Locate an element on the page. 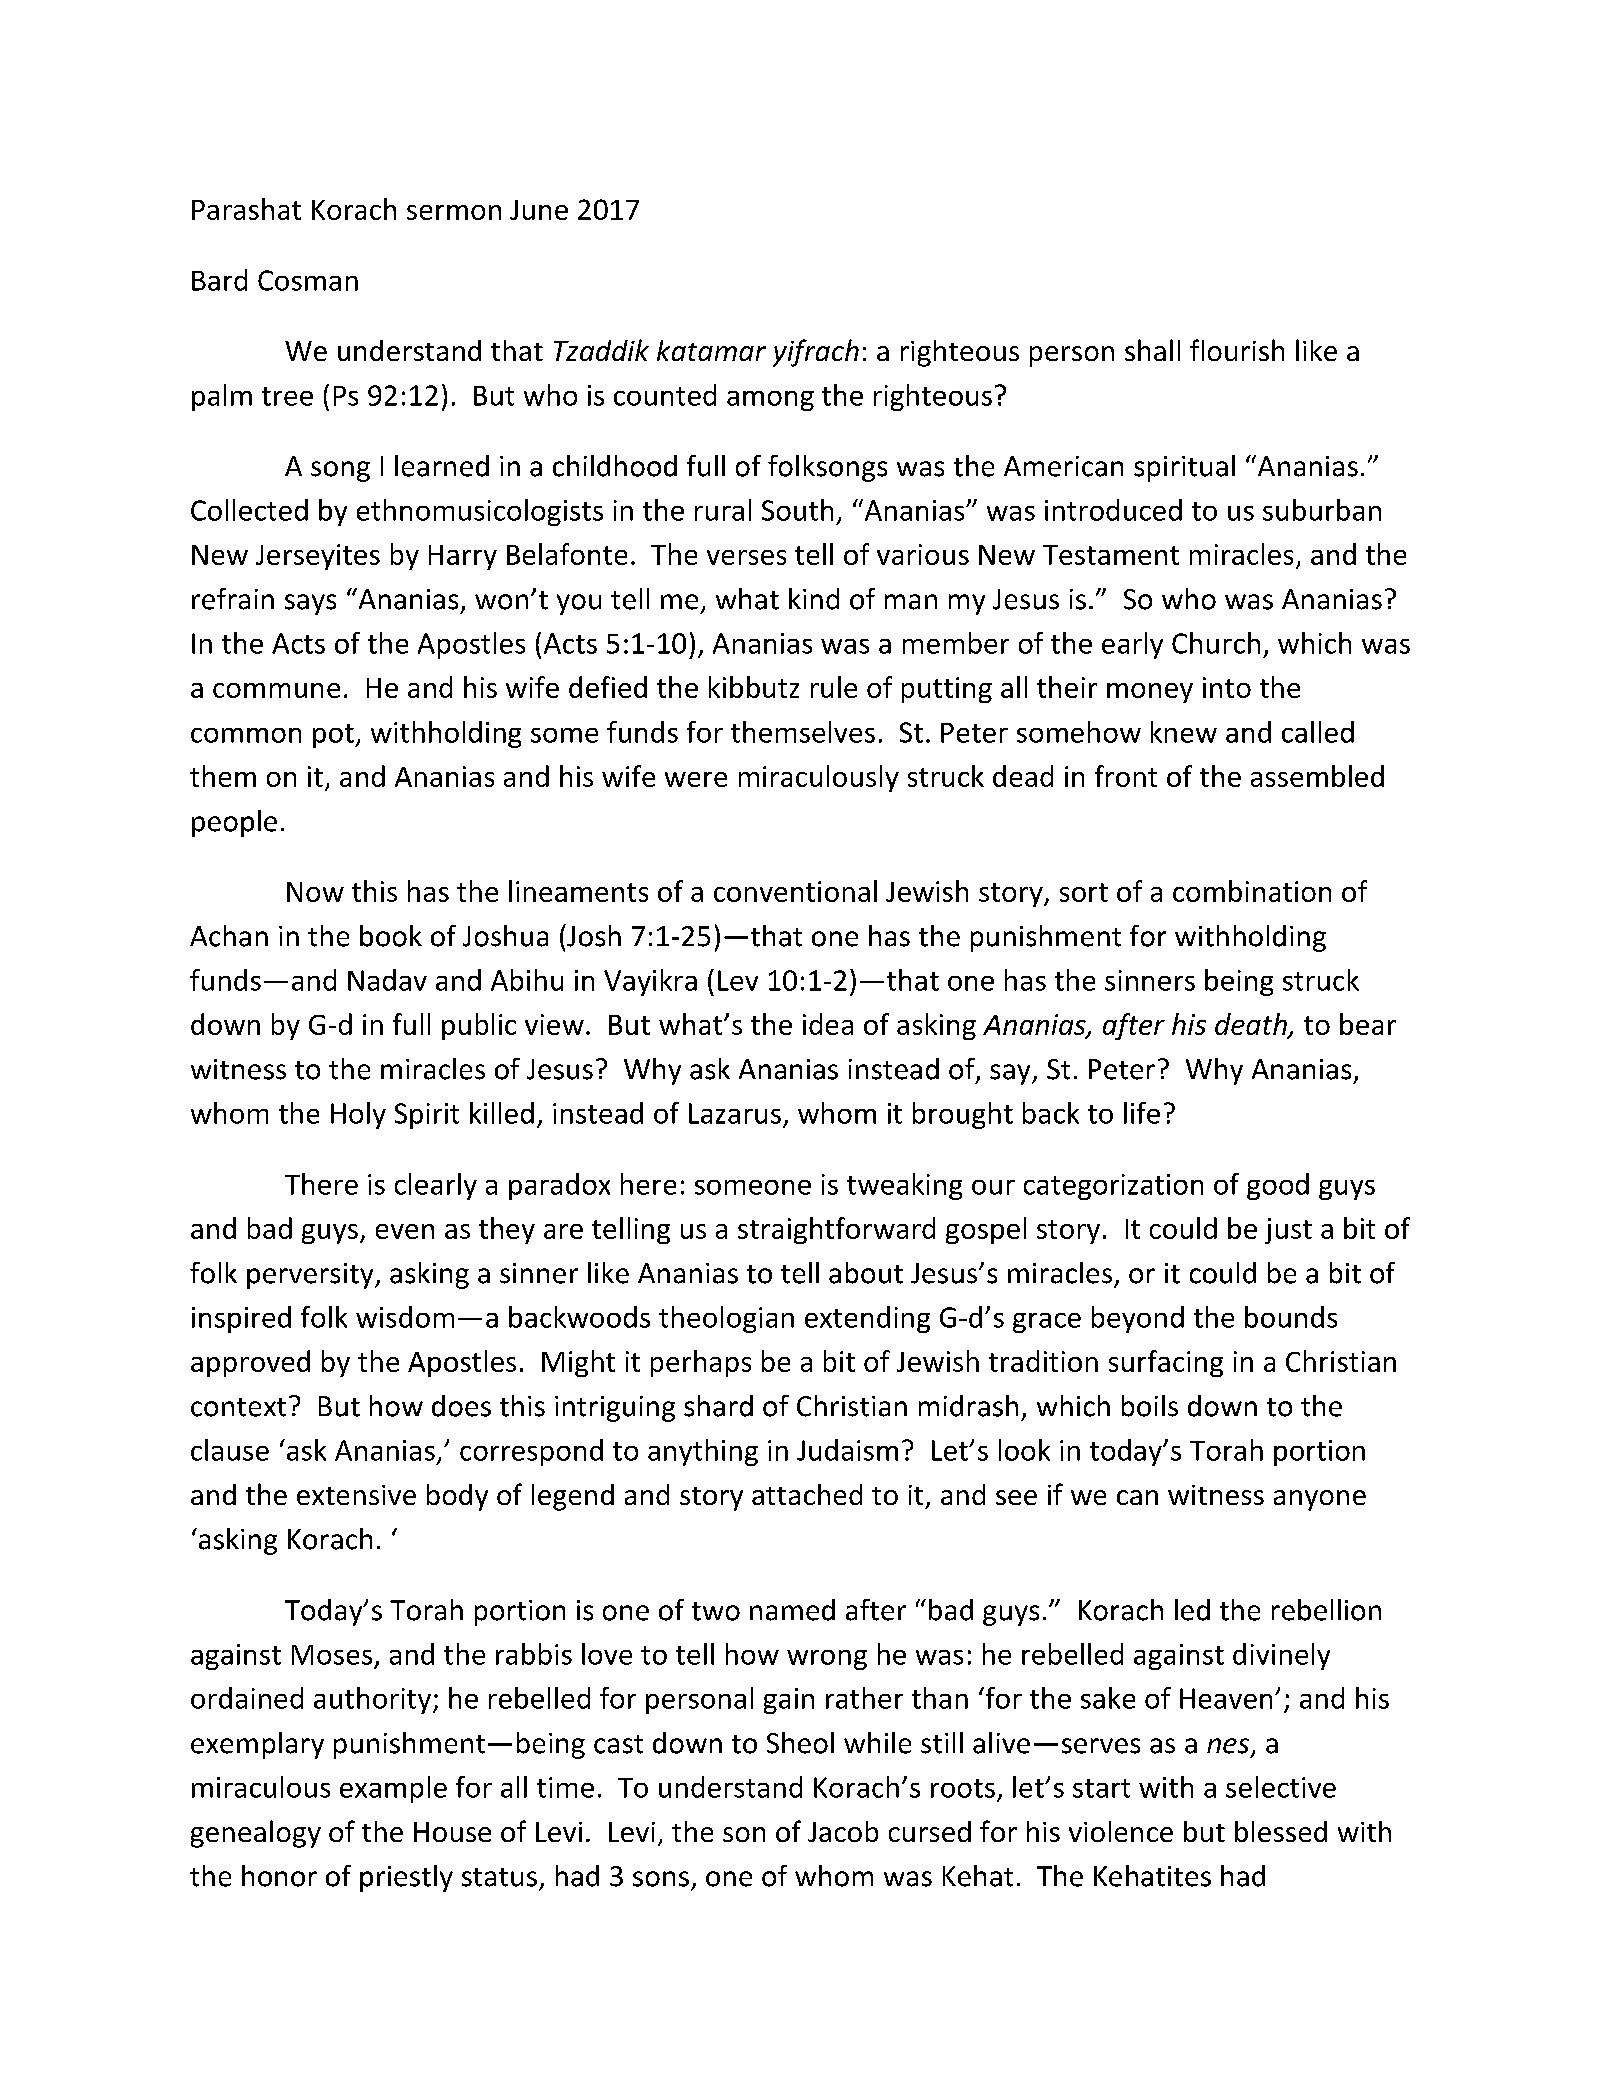  Nadav is located at coordinates (387, 980).
